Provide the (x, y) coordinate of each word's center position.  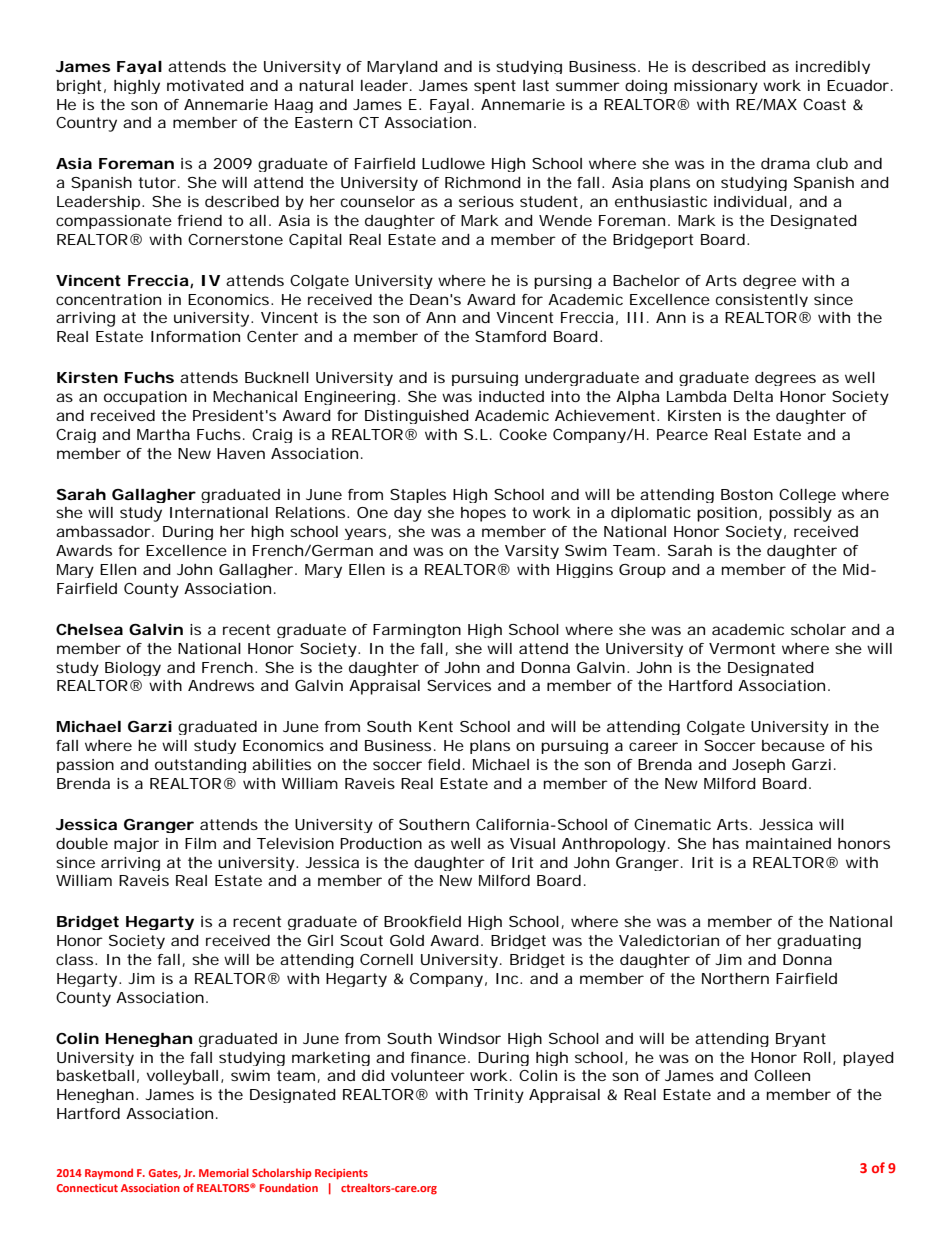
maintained (788, 843)
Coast (824, 104)
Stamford (510, 336)
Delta (753, 396)
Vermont (742, 648)
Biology (133, 669)
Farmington (417, 631)
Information (195, 336)
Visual (532, 843)
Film (200, 843)
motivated (205, 85)
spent (495, 87)
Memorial (224, 1172)
